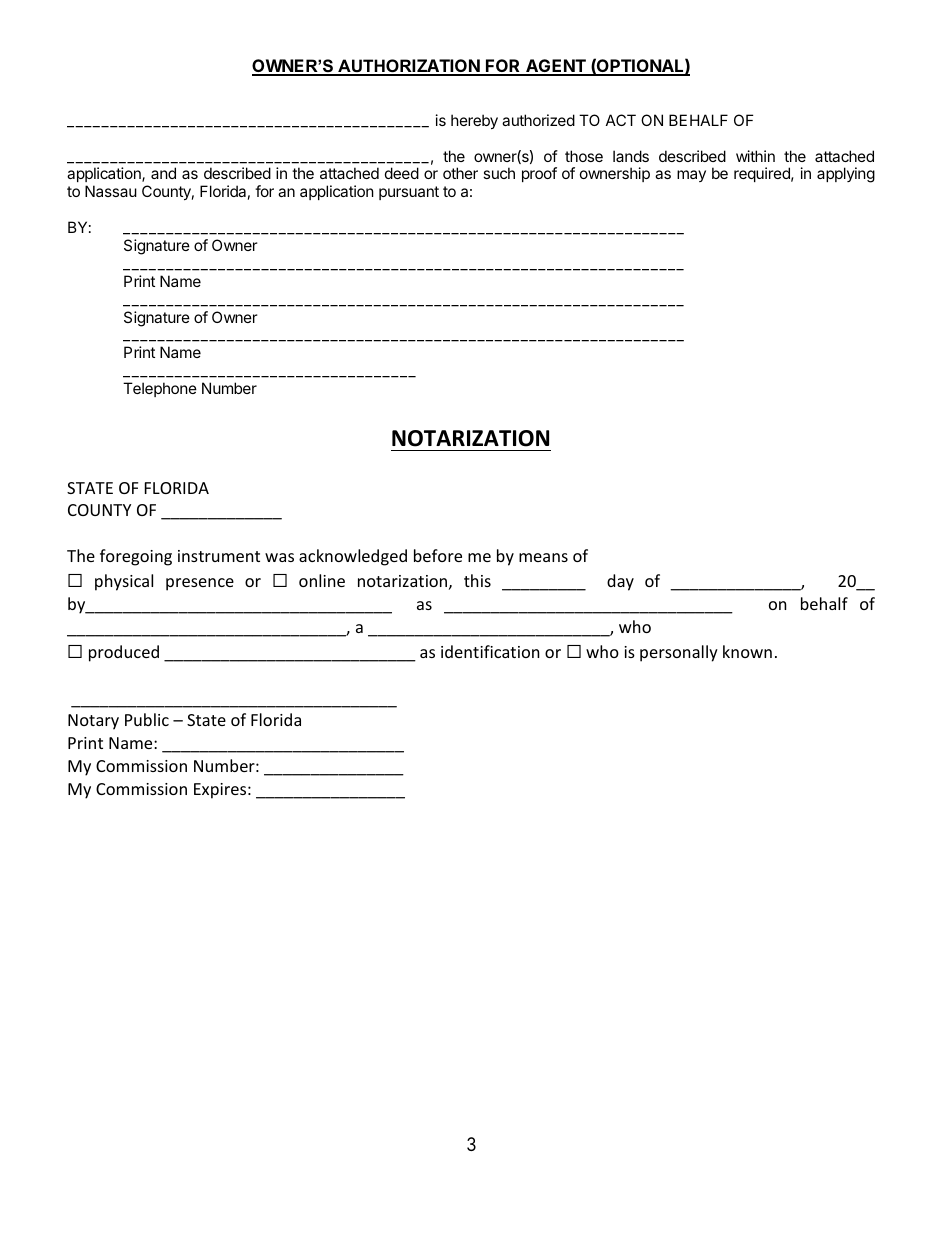 The width and height of the screenshot is (952, 1233). Describe the element at coordinates (147, 719) in the screenshot. I see `Public` at that location.
